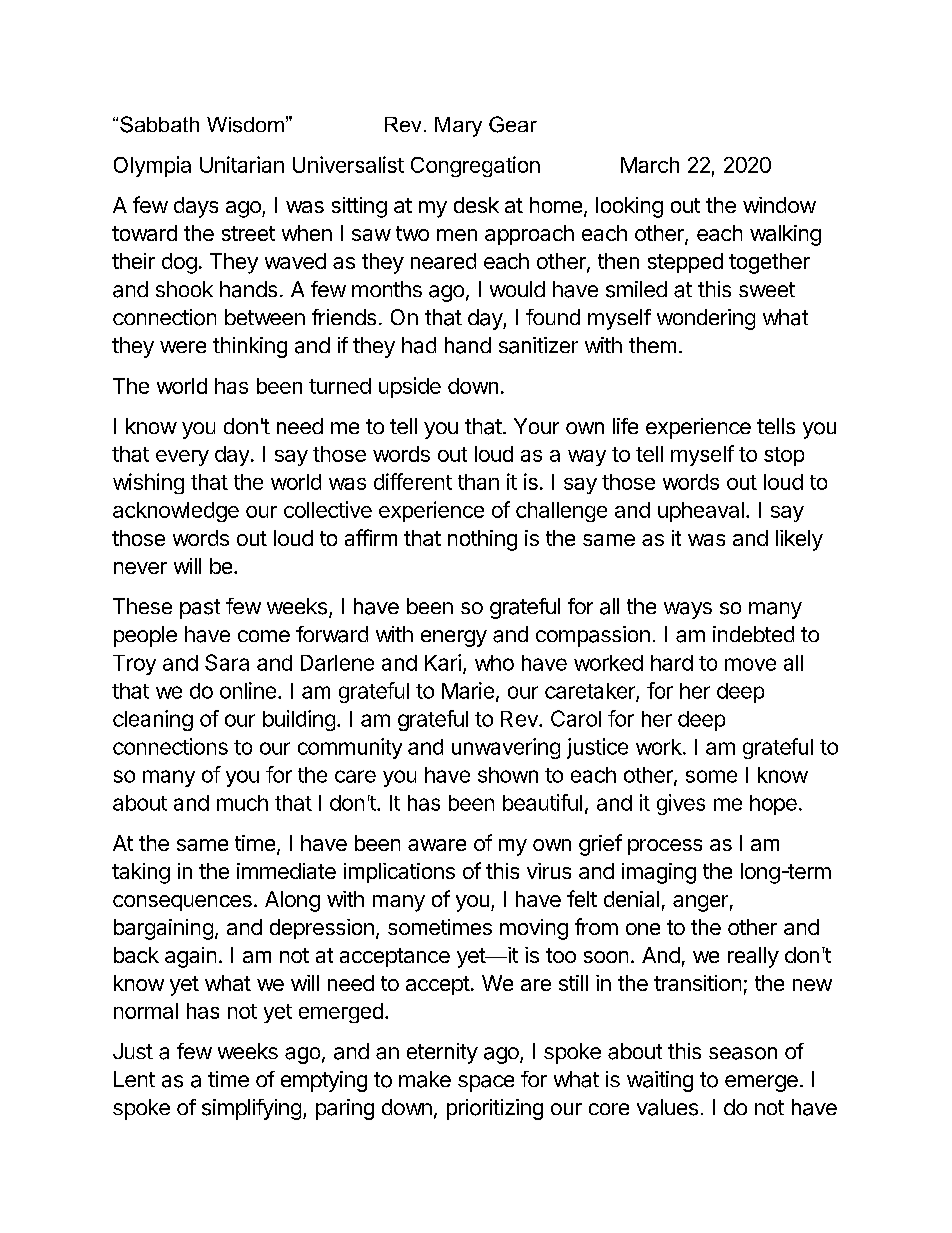 Image resolution: width=952 pixels, height=1233 pixels. I want to click on hope, so click(773, 805).
